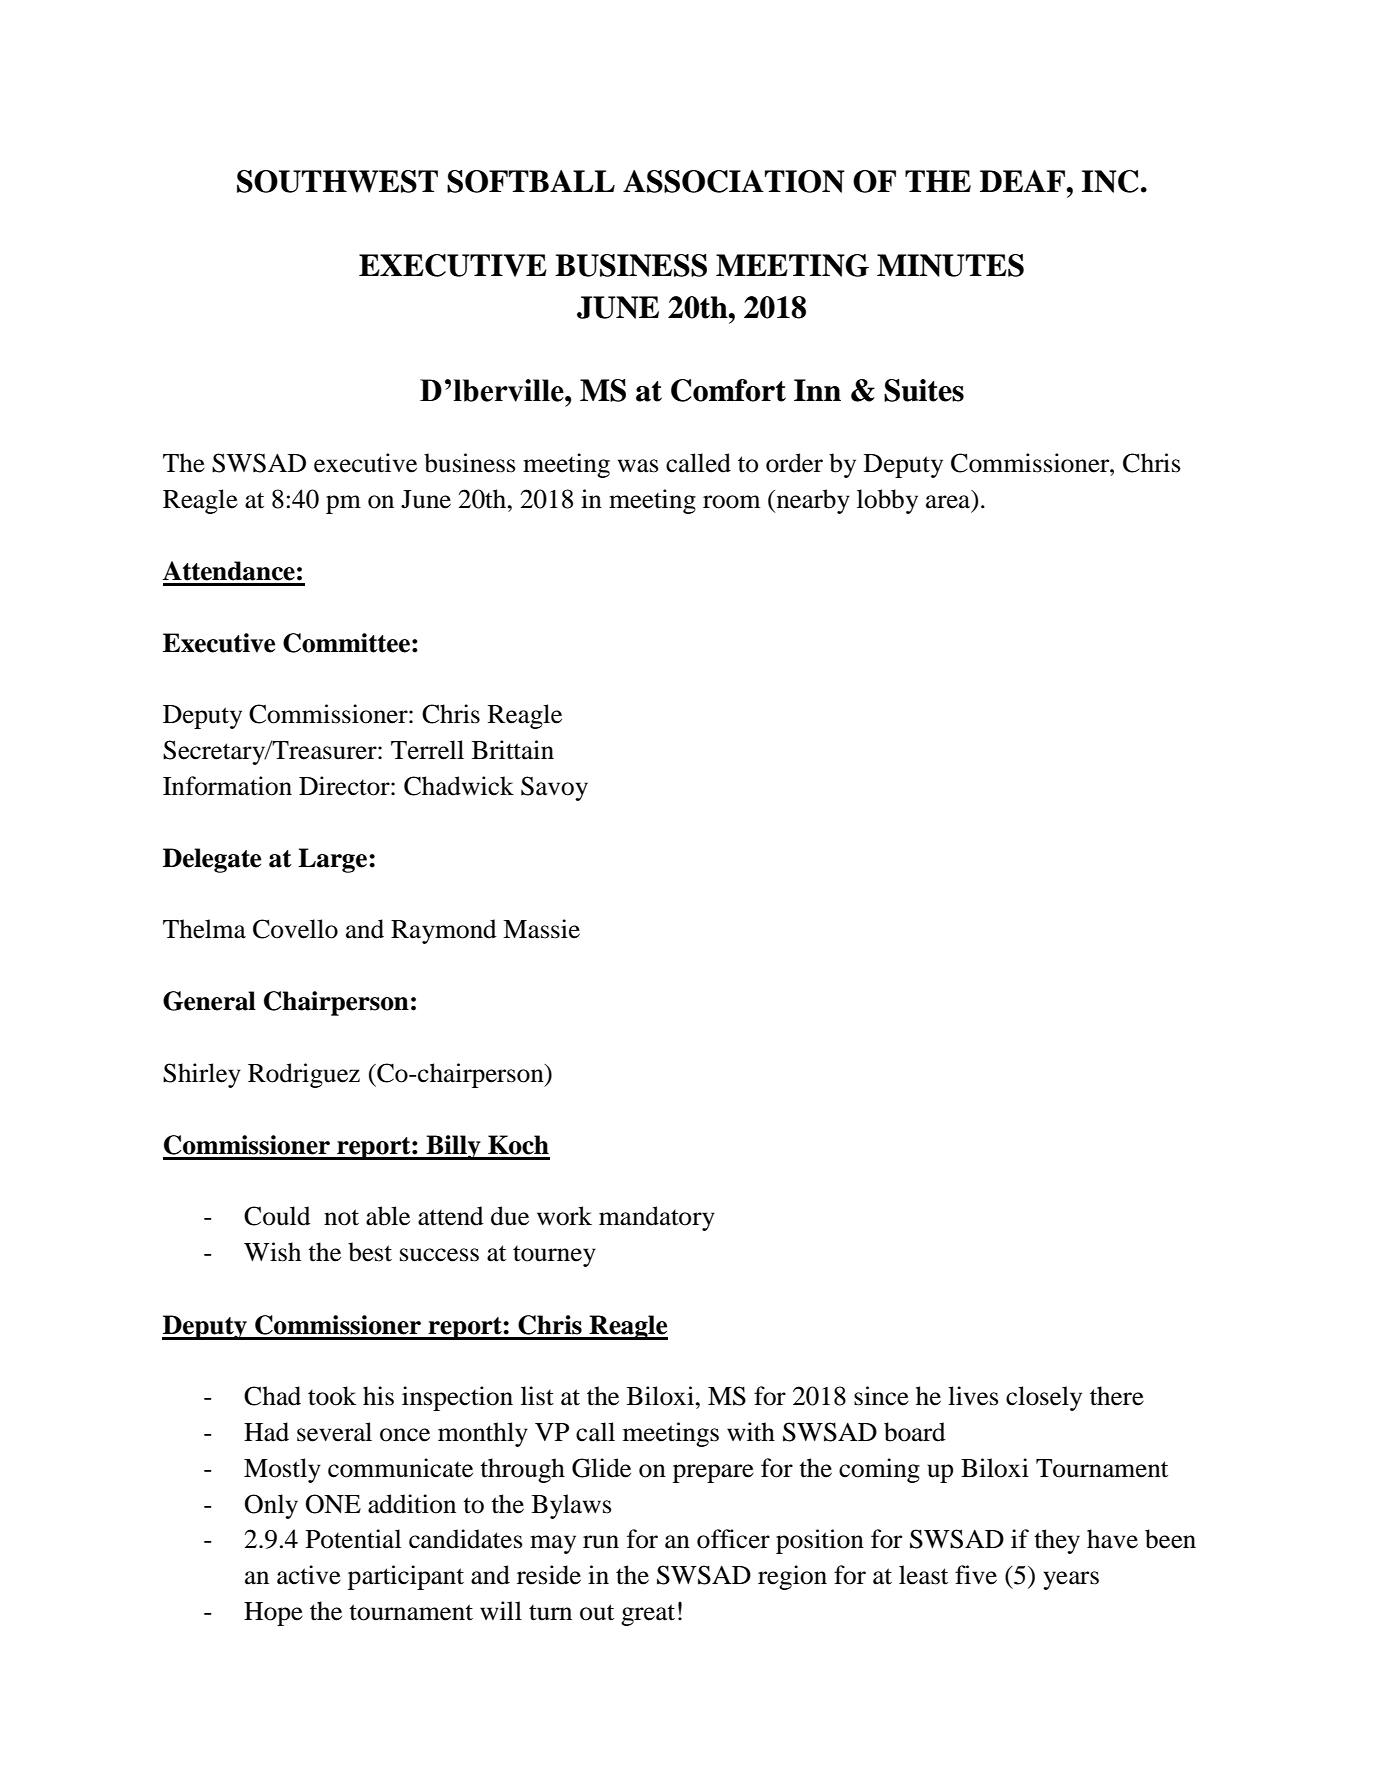 The width and height of the image is (1384, 1791). Describe the element at coordinates (513, 750) in the image. I see `Brittain` at that location.
